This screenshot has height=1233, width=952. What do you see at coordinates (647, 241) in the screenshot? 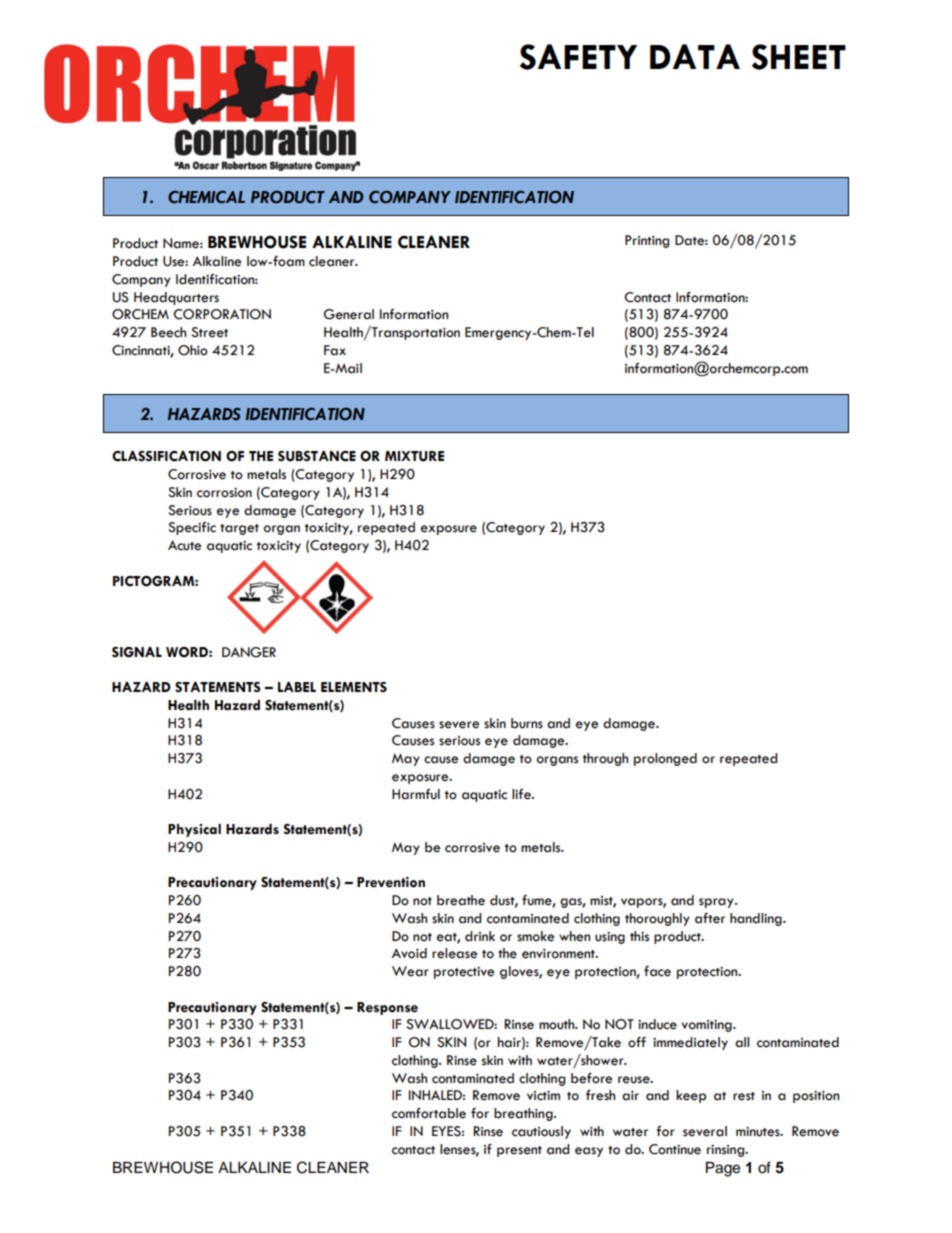
I see `Printing` at bounding box center [647, 241].
